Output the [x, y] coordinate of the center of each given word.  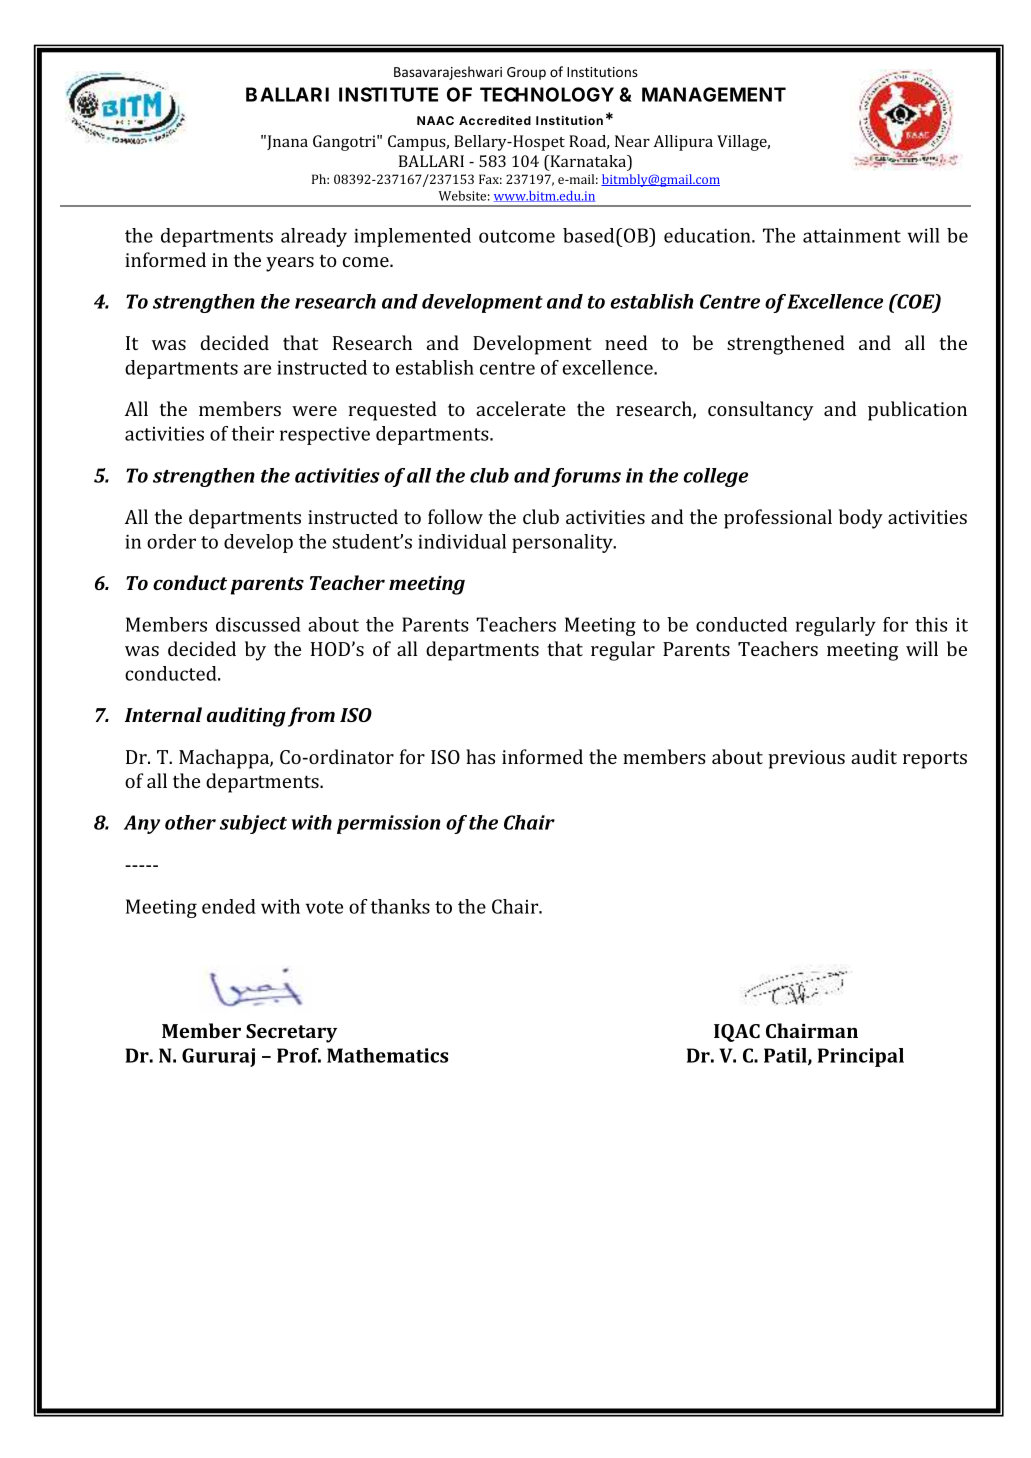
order [171, 541]
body [861, 519]
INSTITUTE [388, 94]
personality [563, 543]
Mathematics [387, 1055]
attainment [852, 236]
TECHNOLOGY [547, 94]
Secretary [291, 1033]
